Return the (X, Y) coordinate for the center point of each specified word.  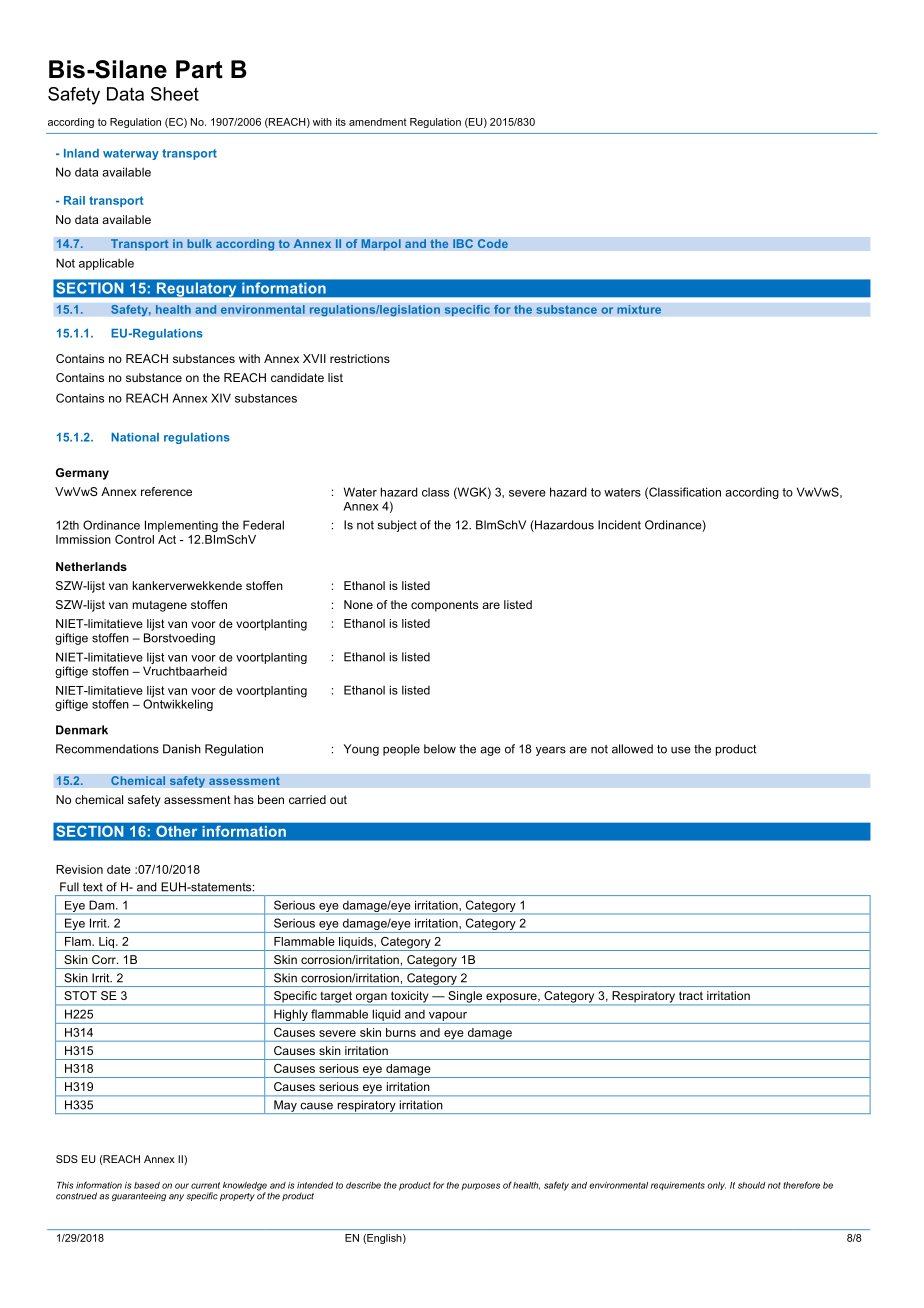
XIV (221, 398)
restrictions (360, 358)
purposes (481, 1186)
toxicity (410, 998)
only (716, 1186)
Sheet (175, 94)
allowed (632, 749)
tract (691, 995)
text (93, 887)
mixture (639, 309)
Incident (619, 525)
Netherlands (91, 566)
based (147, 1185)
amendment (378, 122)
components (444, 606)
